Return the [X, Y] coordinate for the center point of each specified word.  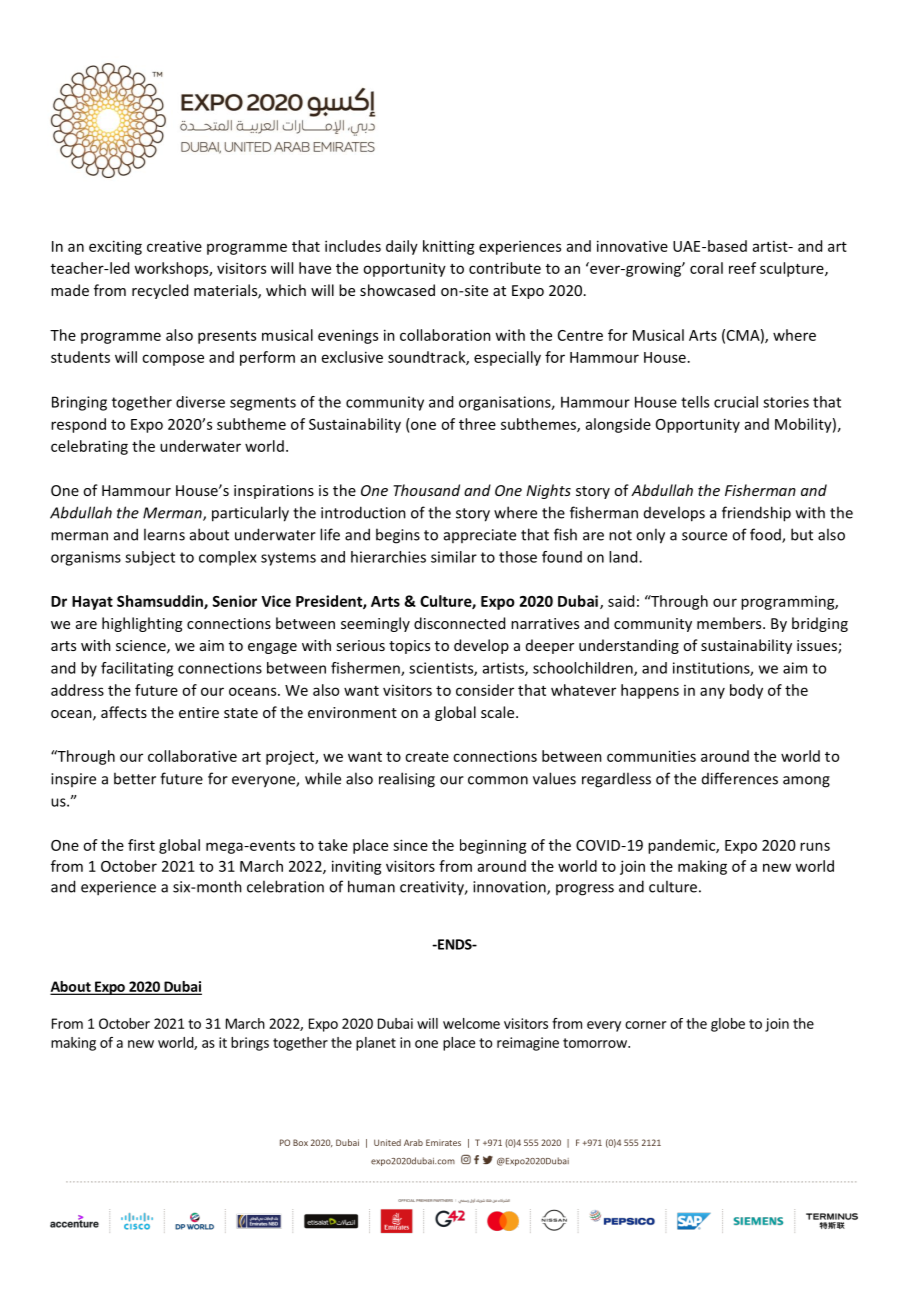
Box [300, 1142]
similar [454, 557]
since [410, 845]
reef [742, 268]
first [141, 845]
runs [815, 846]
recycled [160, 291]
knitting [449, 247]
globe [728, 1025]
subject [150, 558]
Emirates [443, 1142]
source [704, 536]
